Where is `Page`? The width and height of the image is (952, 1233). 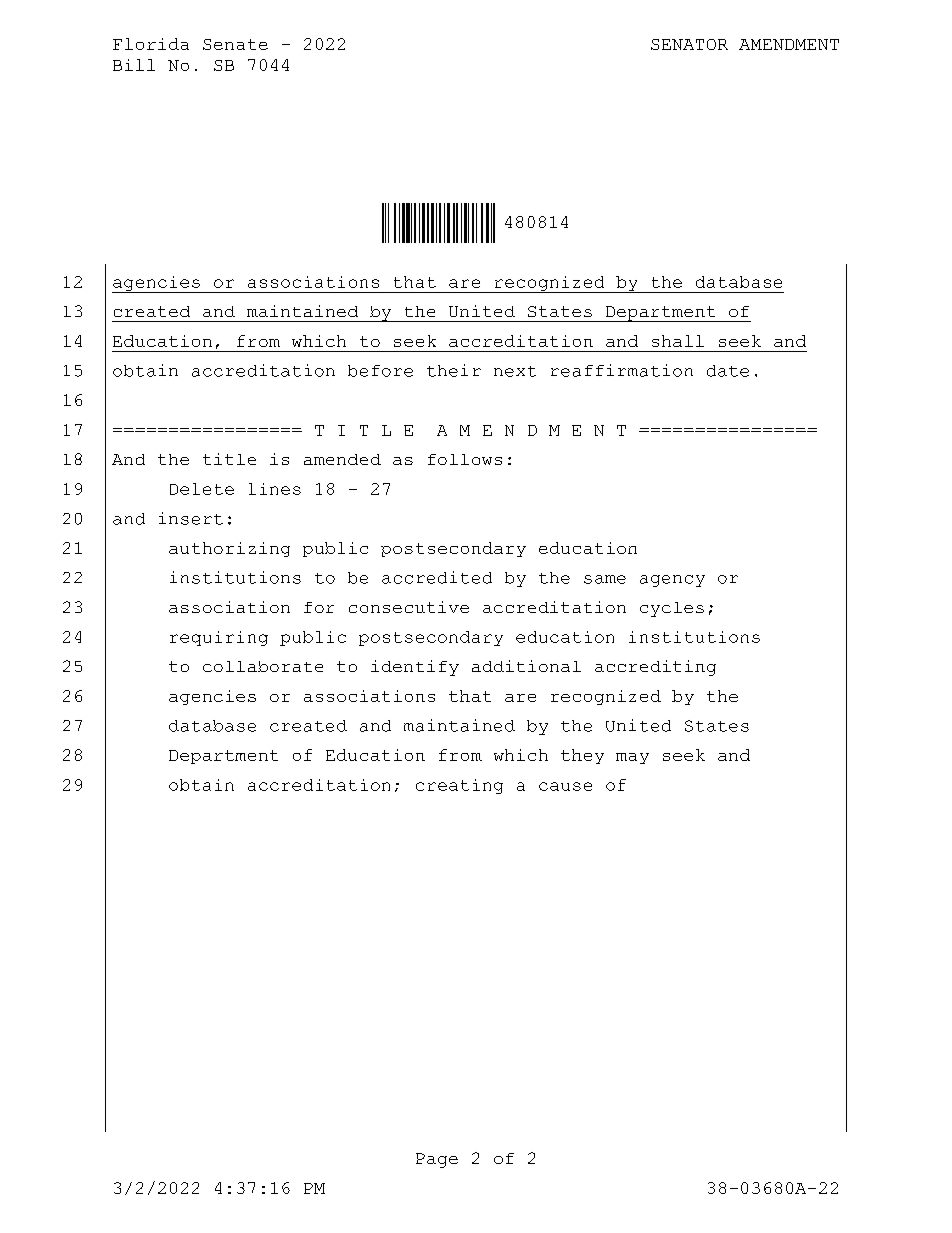 Page is located at coordinates (437, 1160).
